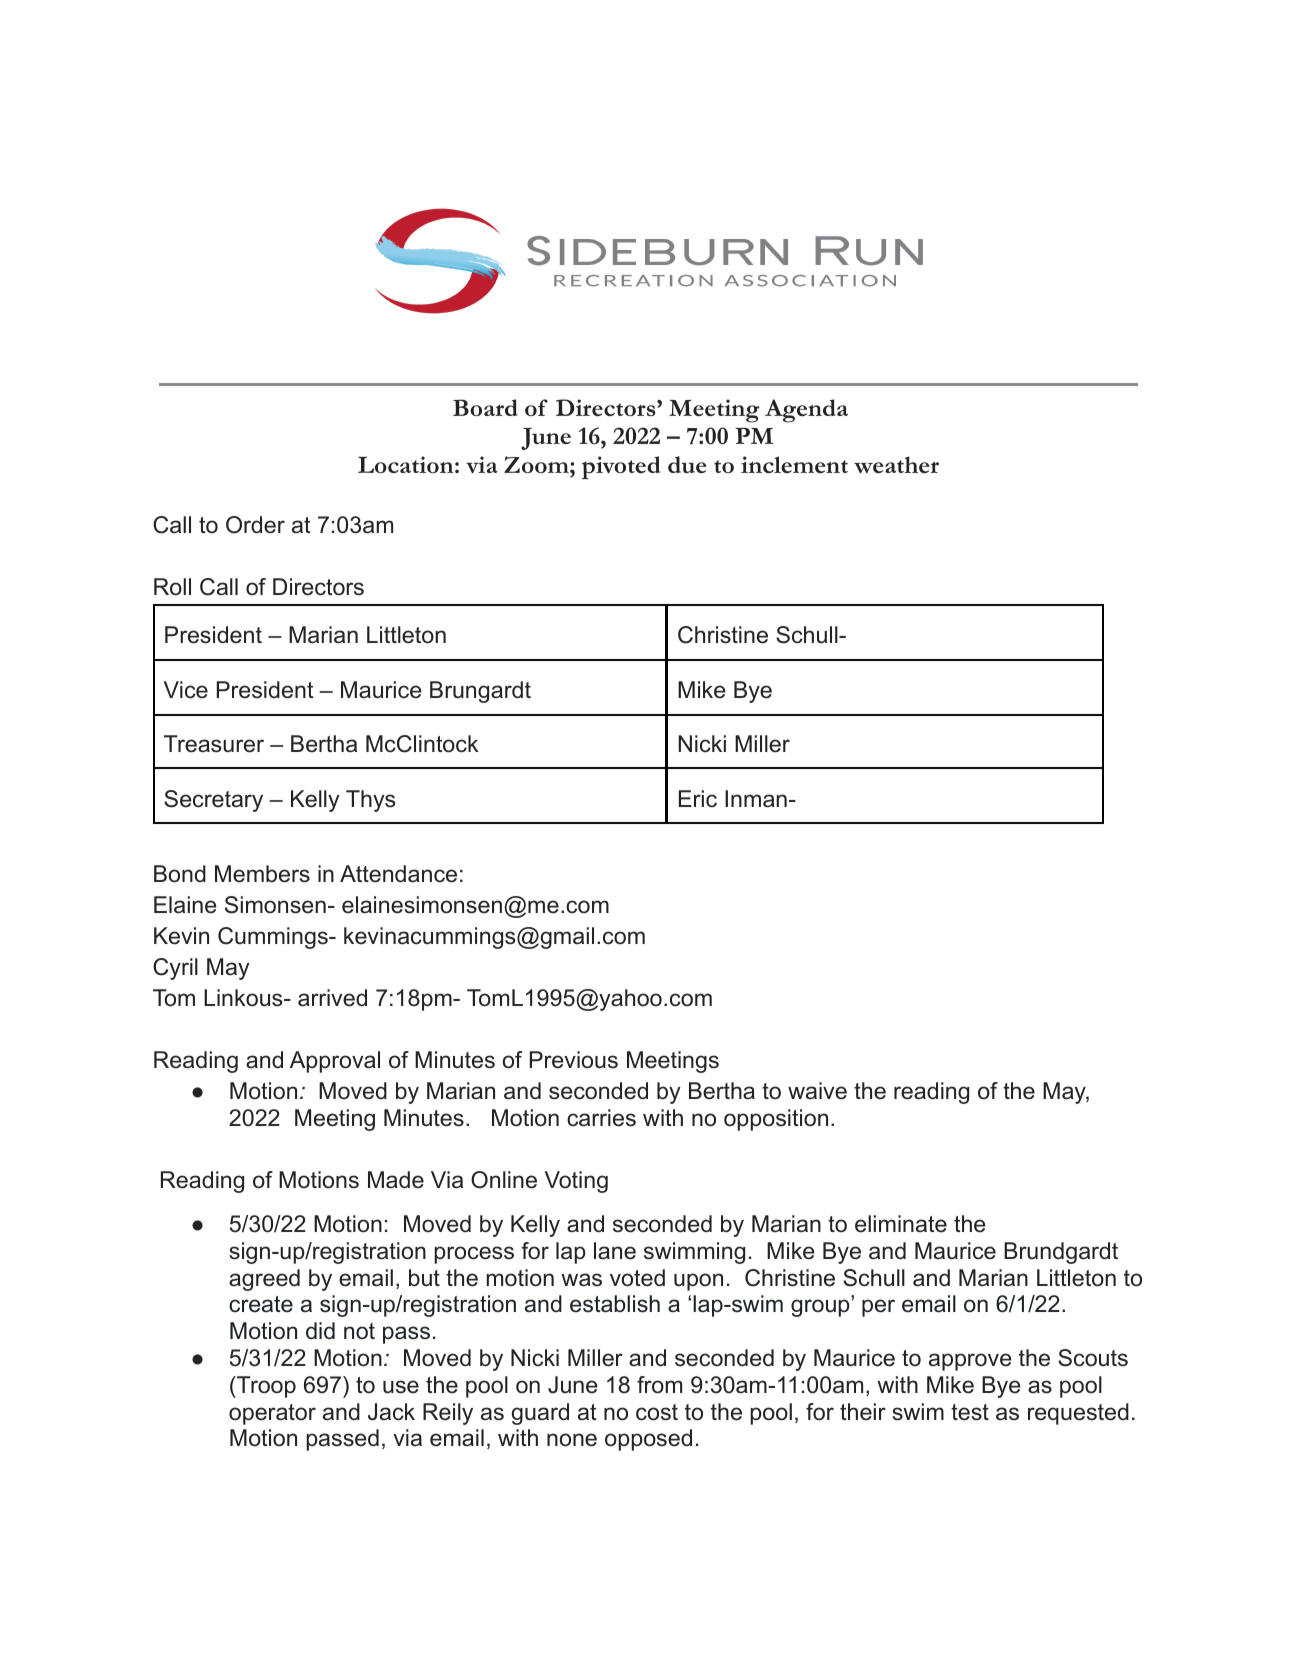  I want to click on carries, so click(601, 1118).
